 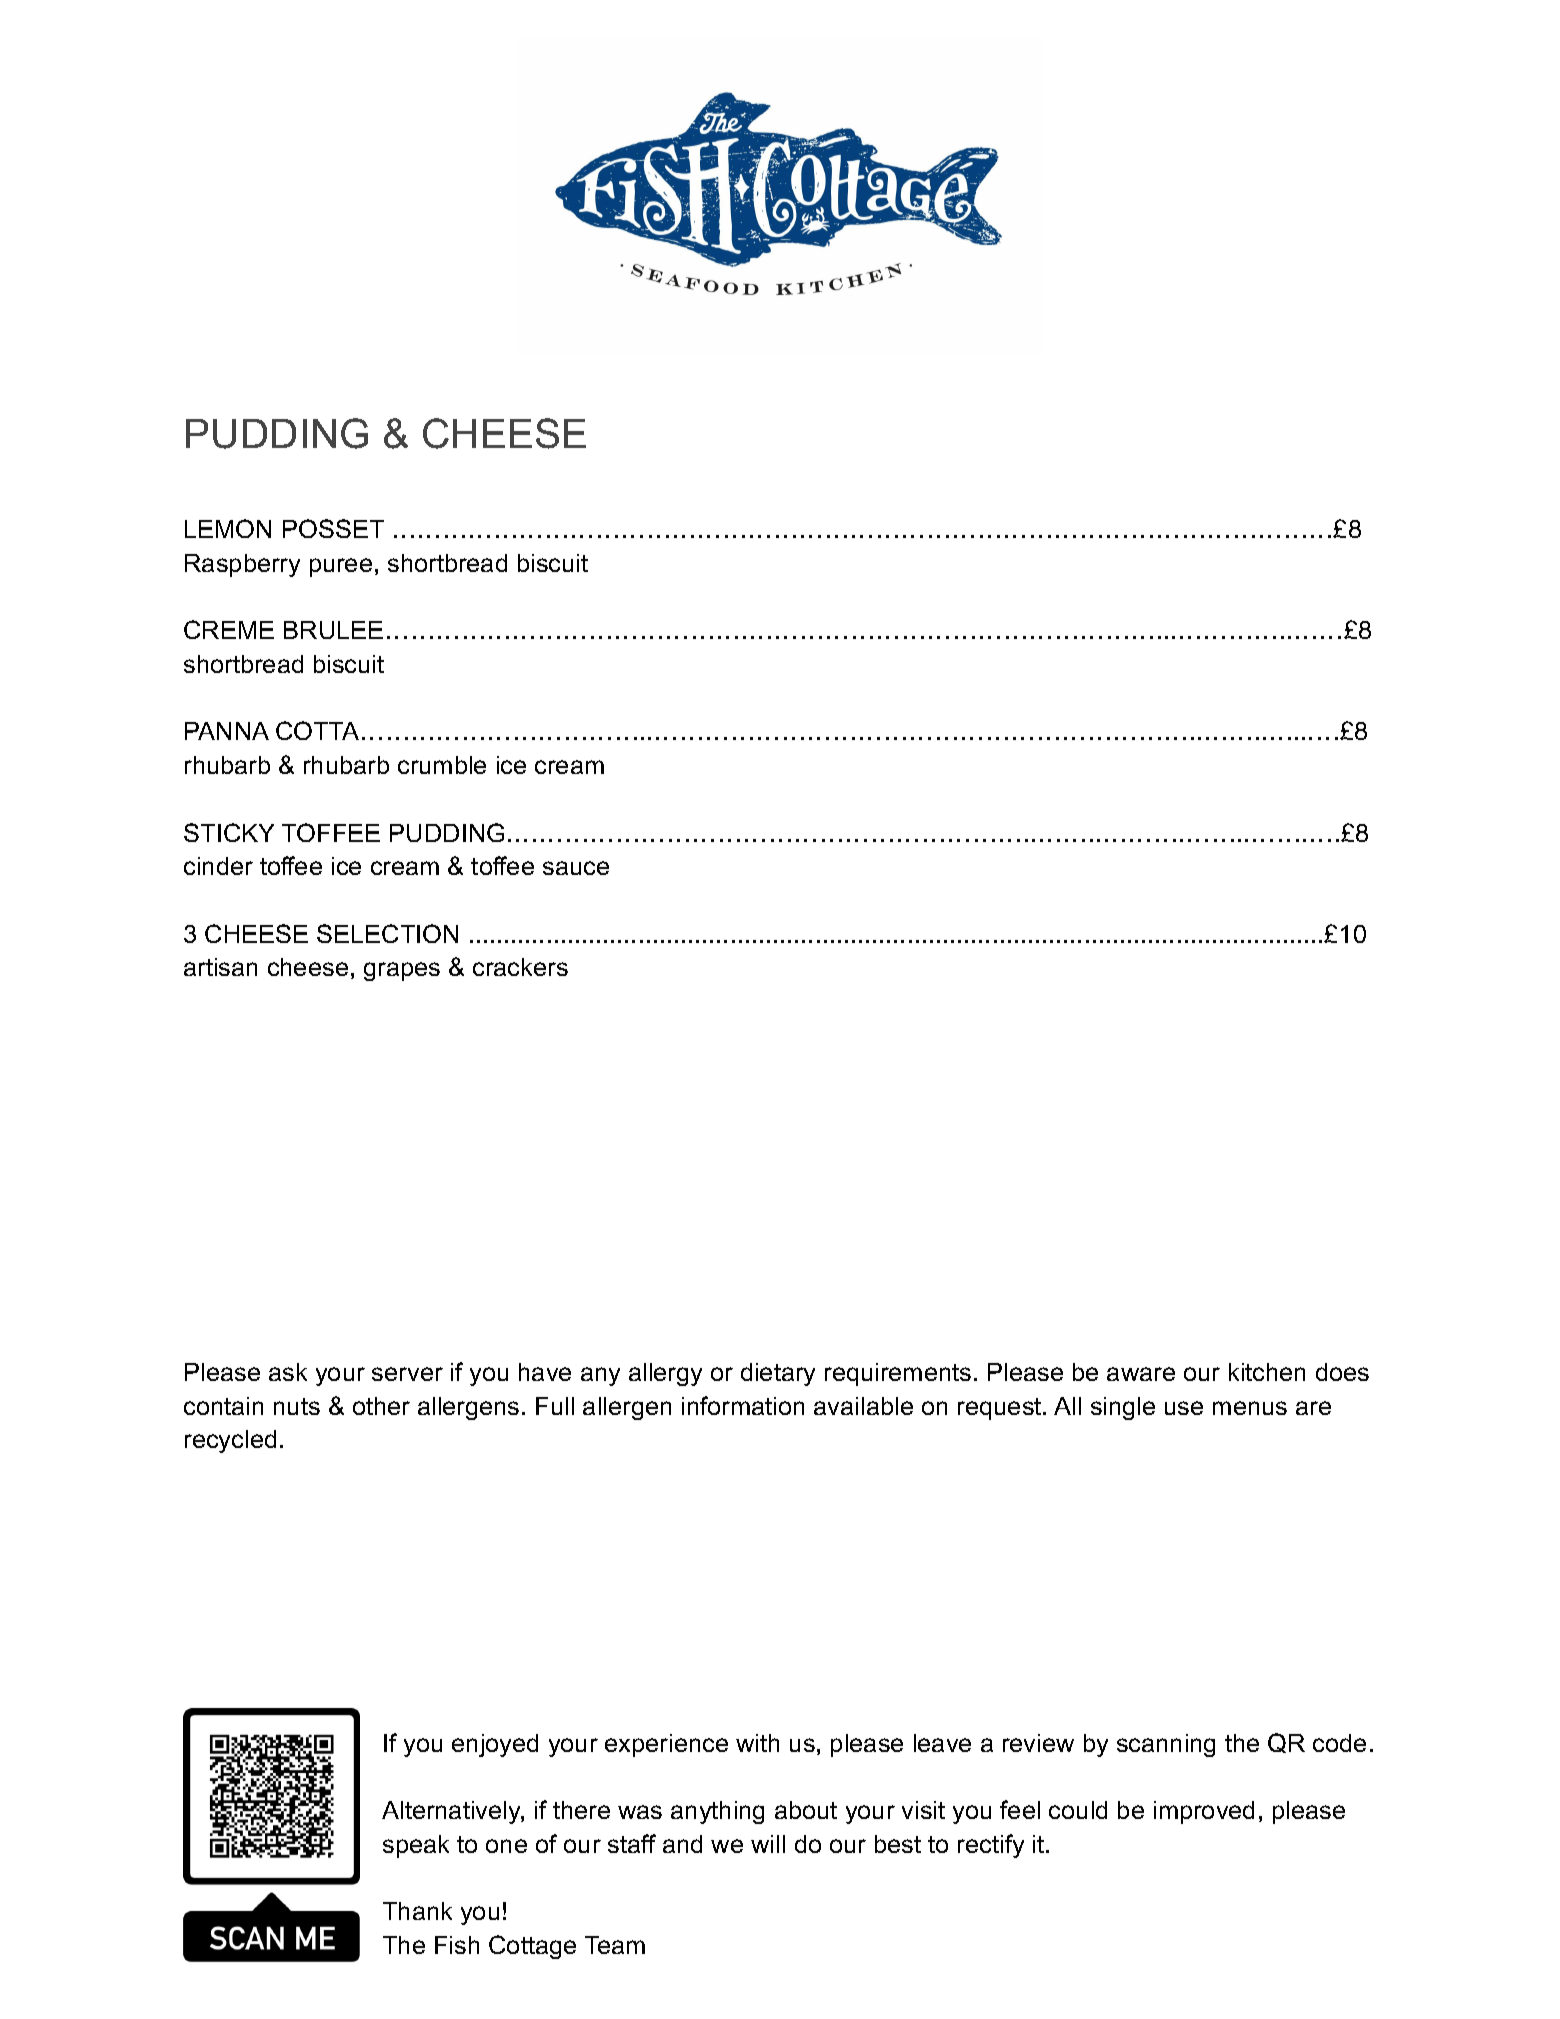 I want to click on dietary, so click(x=778, y=1374).
